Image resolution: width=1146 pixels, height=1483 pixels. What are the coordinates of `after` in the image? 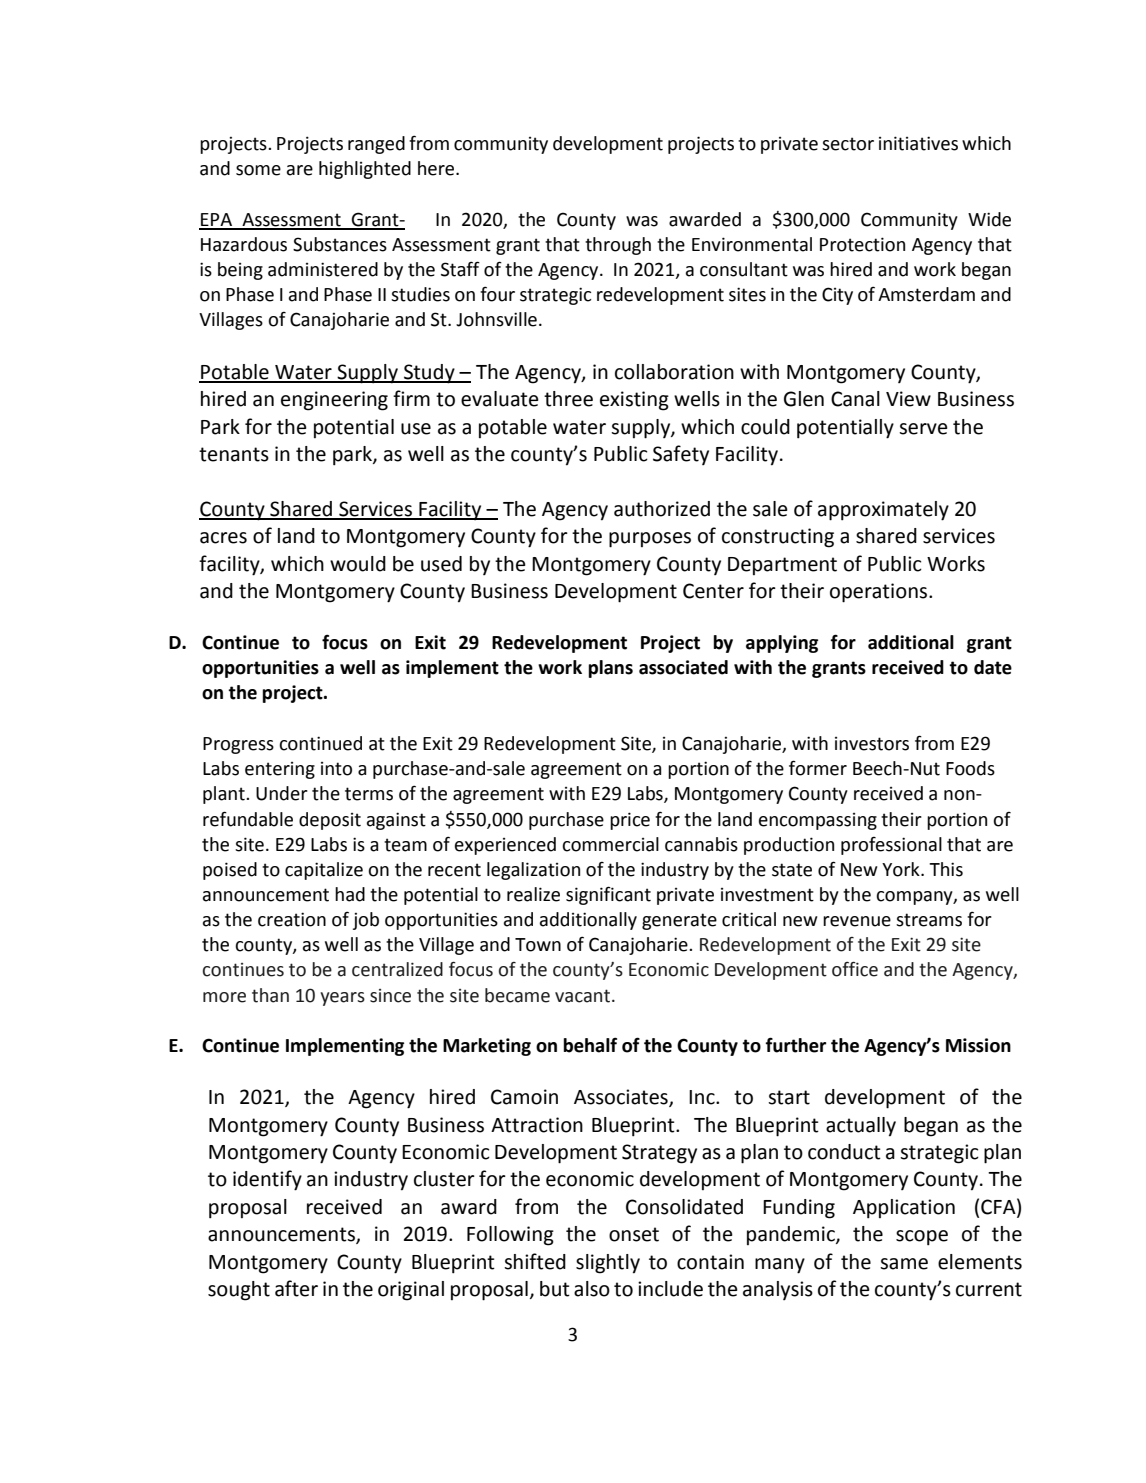 It's located at (296, 1288).
